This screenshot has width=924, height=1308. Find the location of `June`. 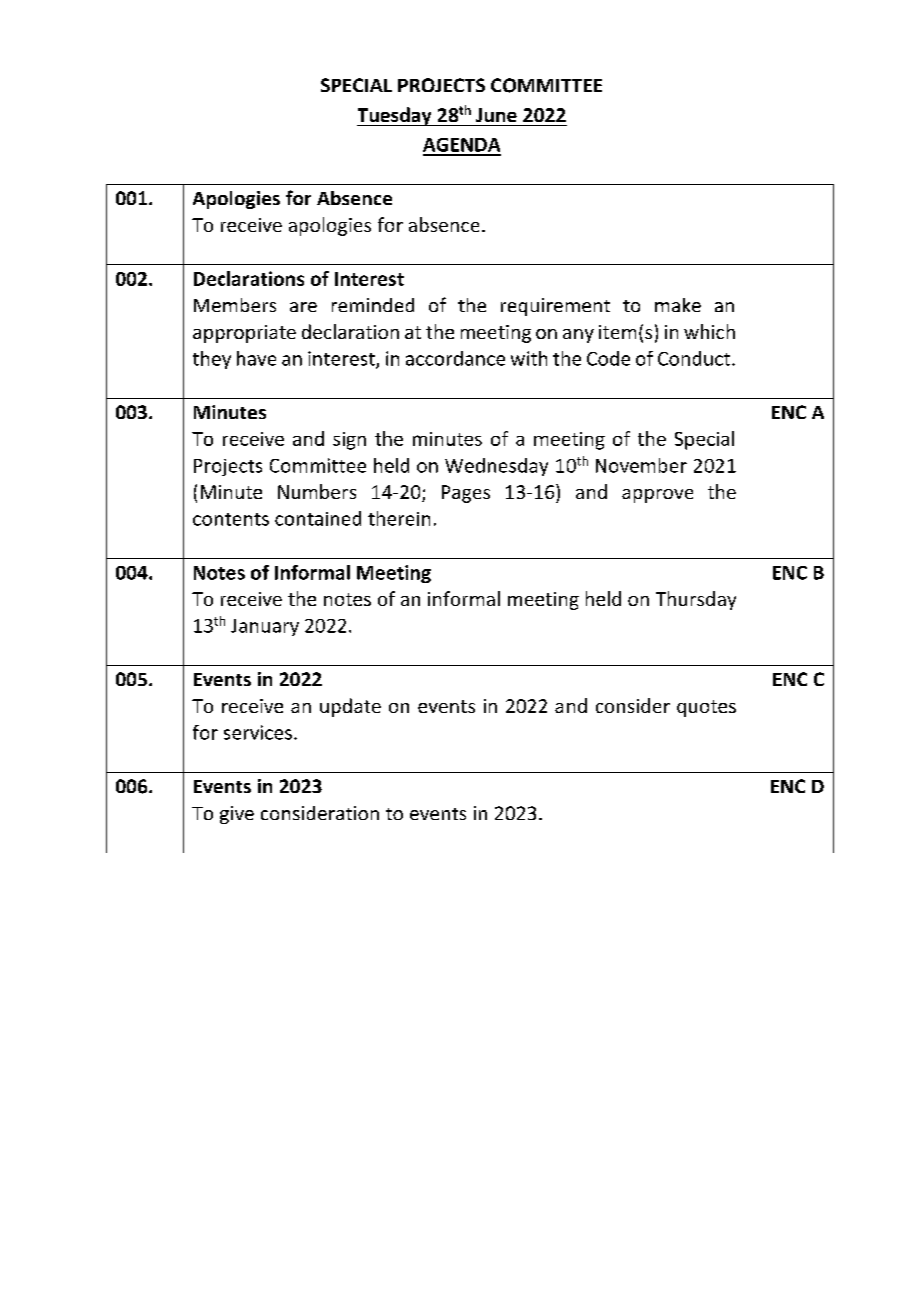

June is located at coordinates (496, 115).
